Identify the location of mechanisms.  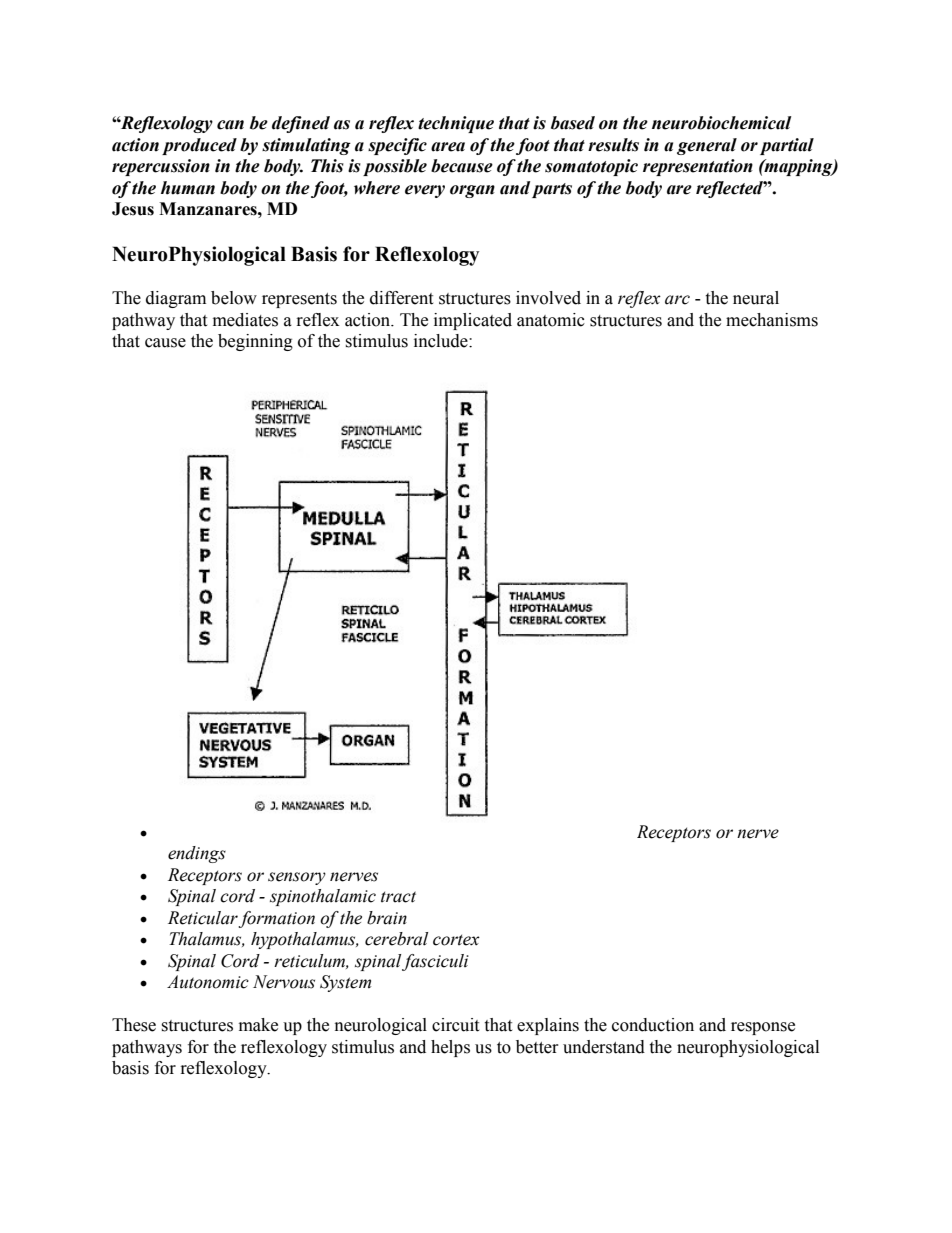
(772, 320).
